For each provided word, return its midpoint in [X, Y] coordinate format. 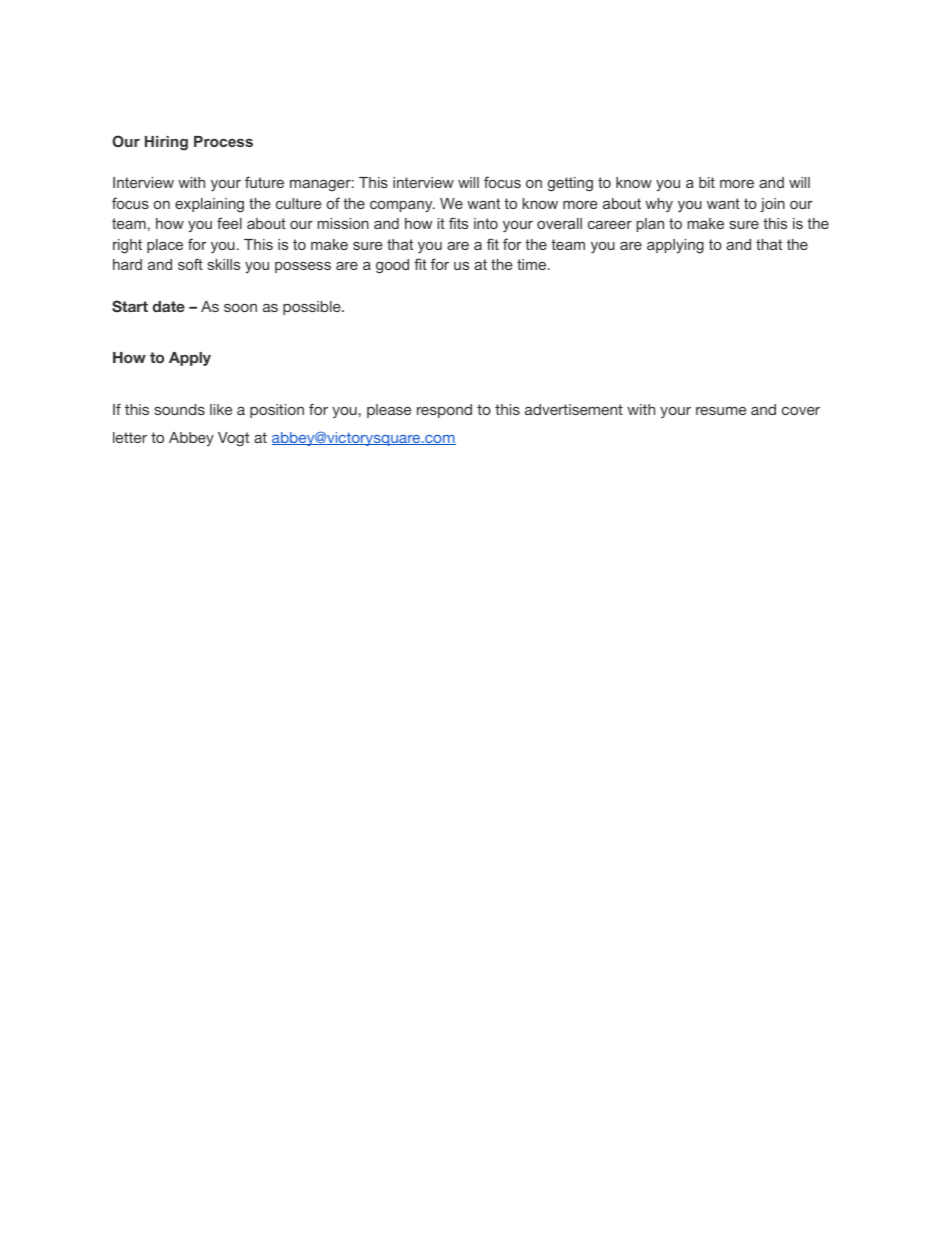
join [772, 205]
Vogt [233, 439]
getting [570, 184]
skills [224, 264]
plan [650, 225]
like [221, 409]
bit [707, 182]
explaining [209, 205]
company [402, 207]
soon [240, 308]
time [533, 264]
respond [444, 411]
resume [721, 411]
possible [313, 308]
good [392, 266]
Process [223, 141]
